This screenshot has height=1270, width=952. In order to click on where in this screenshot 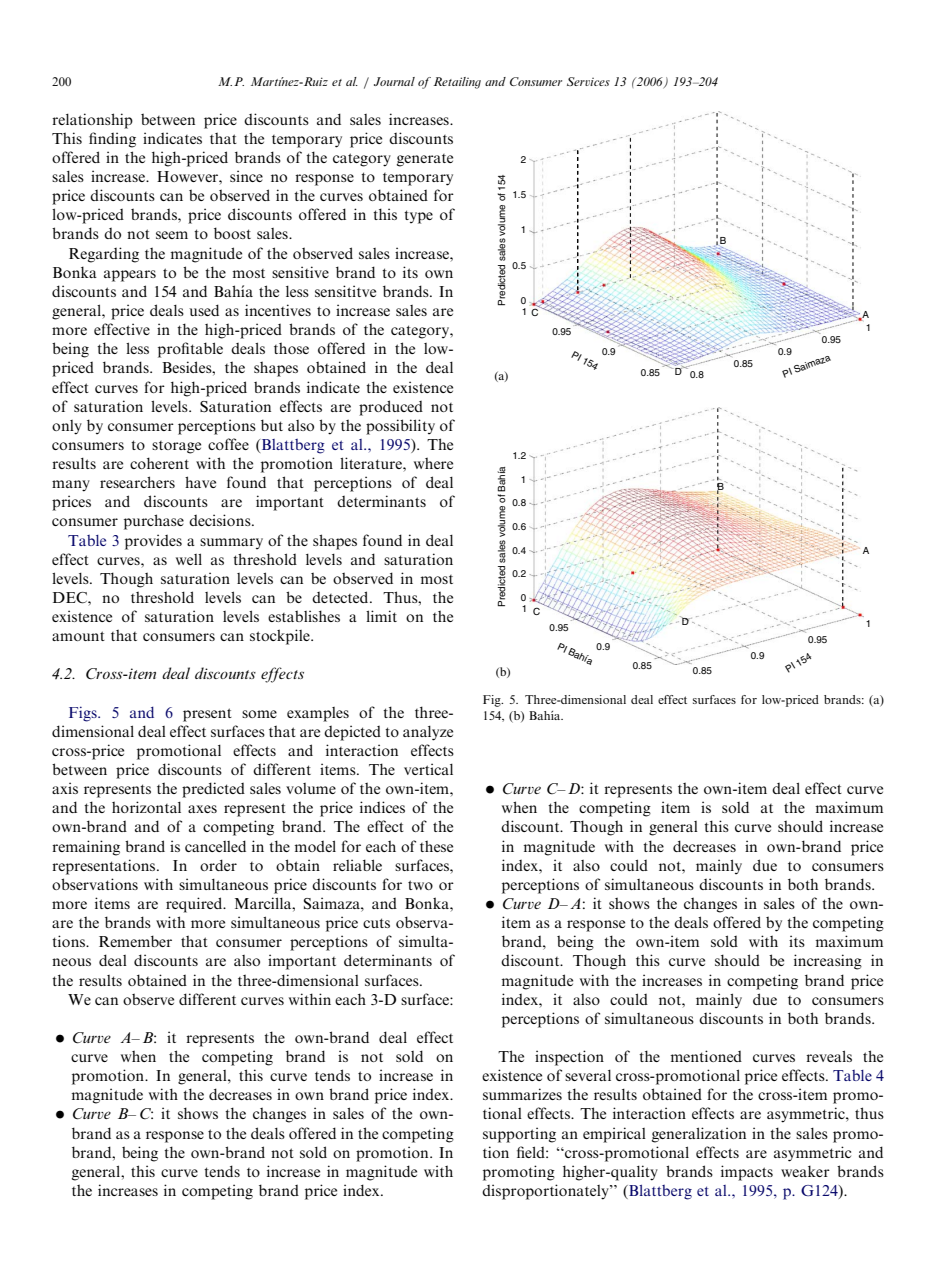, I will do `click(433, 463)`.
